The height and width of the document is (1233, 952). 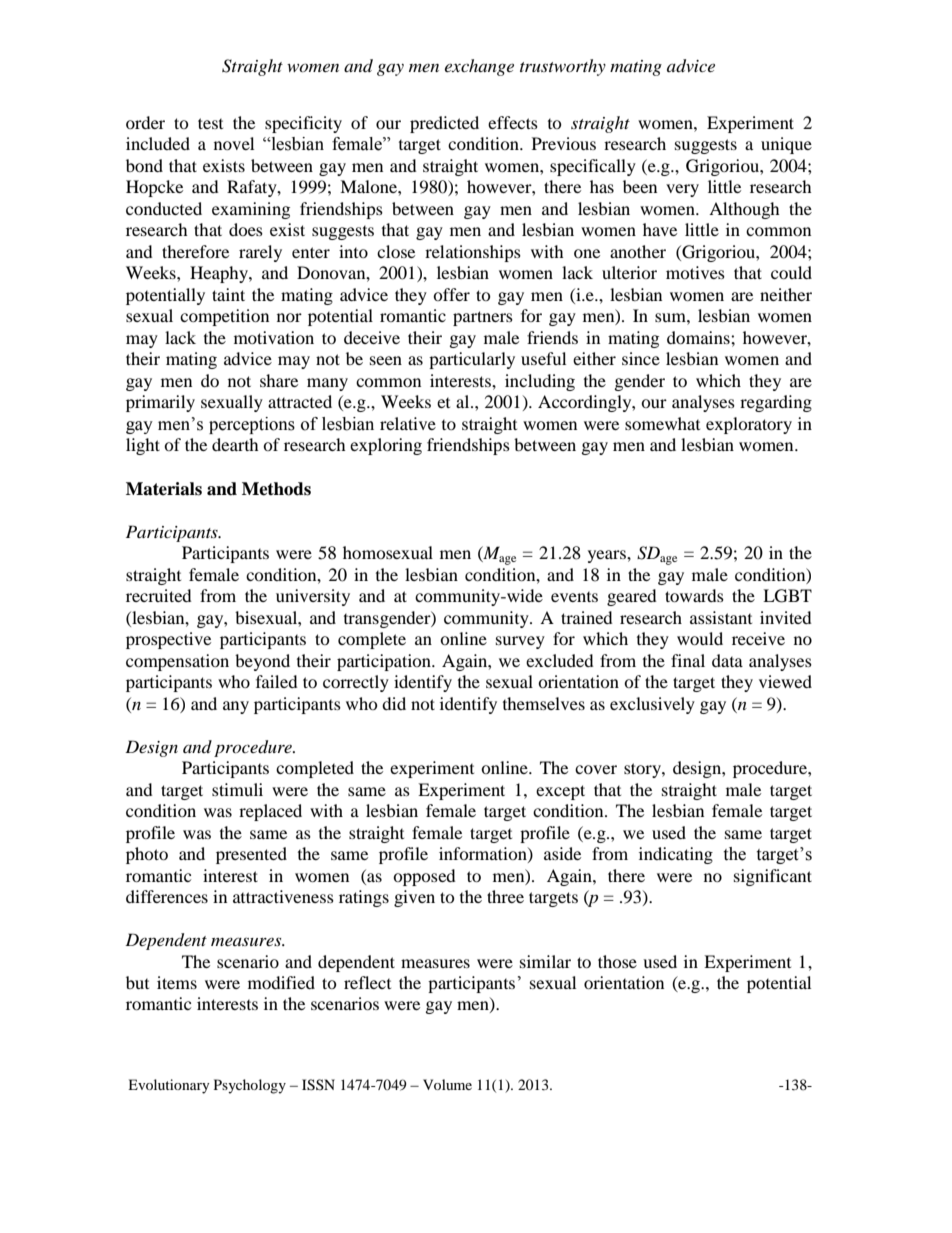 What do you see at coordinates (520, 642) in the document?
I see `survey` at bounding box center [520, 642].
